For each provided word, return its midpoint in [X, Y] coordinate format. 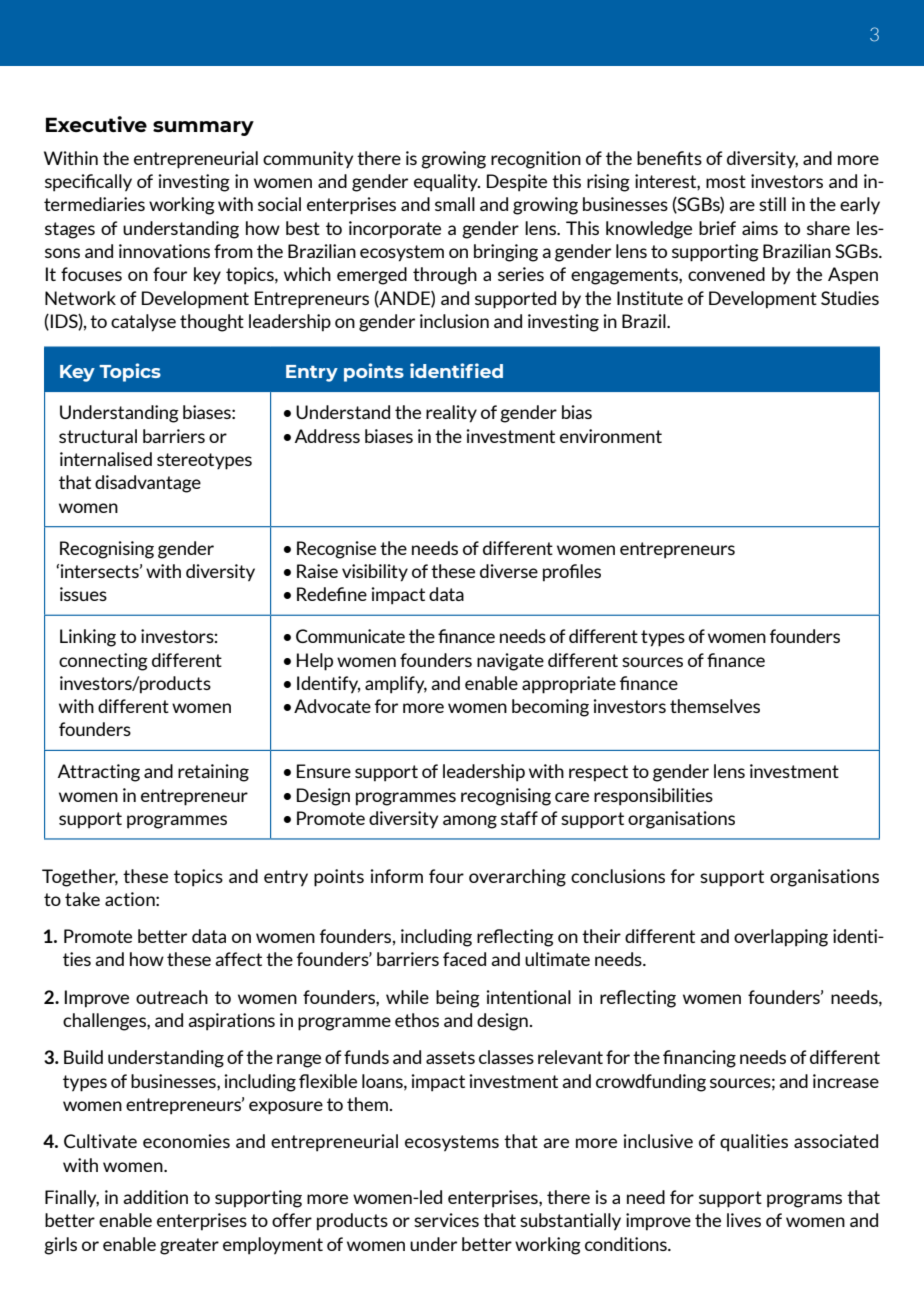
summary [203, 128]
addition [155, 1197]
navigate [510, 662]
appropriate [569, 685]
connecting [103, 662]
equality [447, 183]
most [726, 181]
